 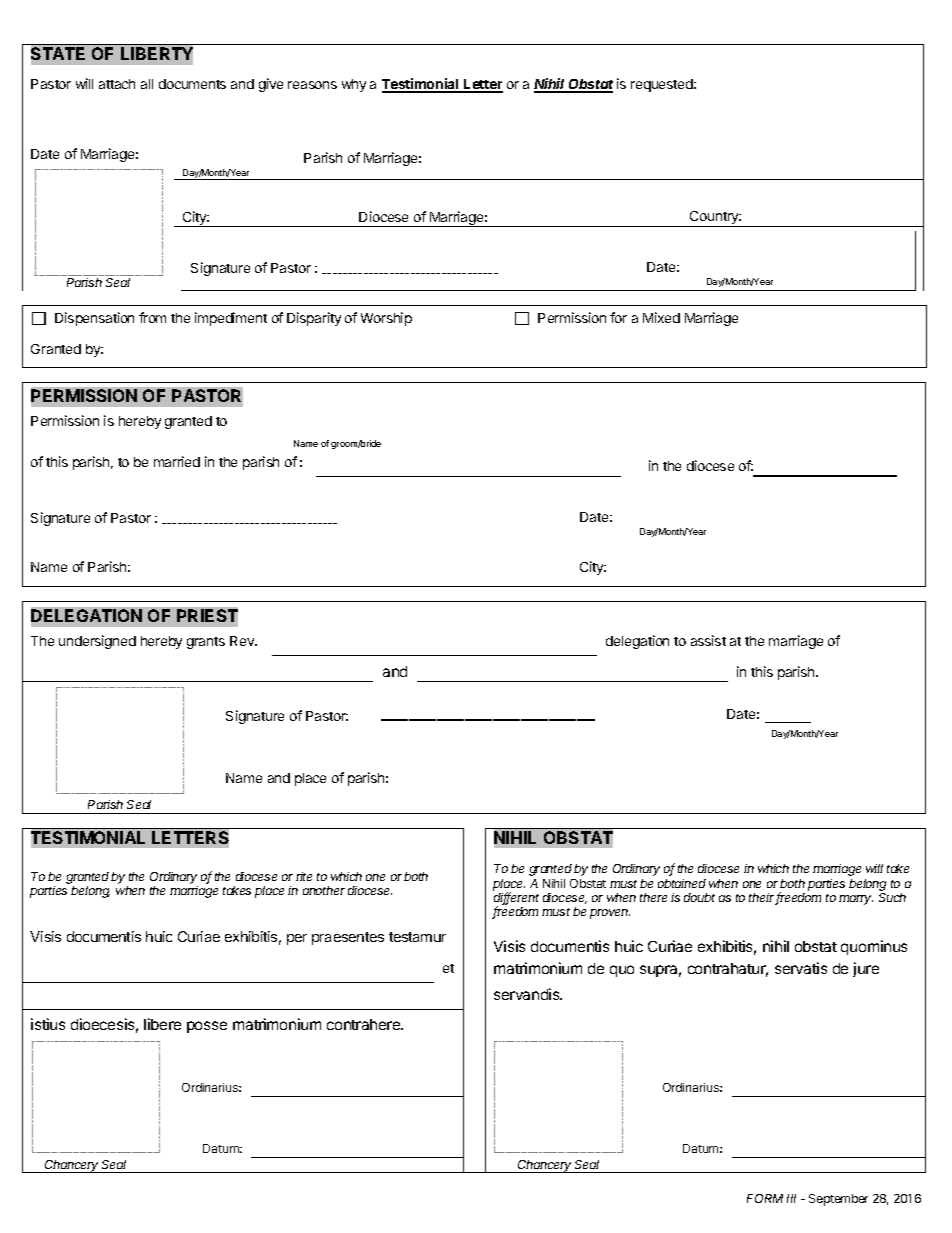 I want to click on FORM, so click(x=765, y=1198).
